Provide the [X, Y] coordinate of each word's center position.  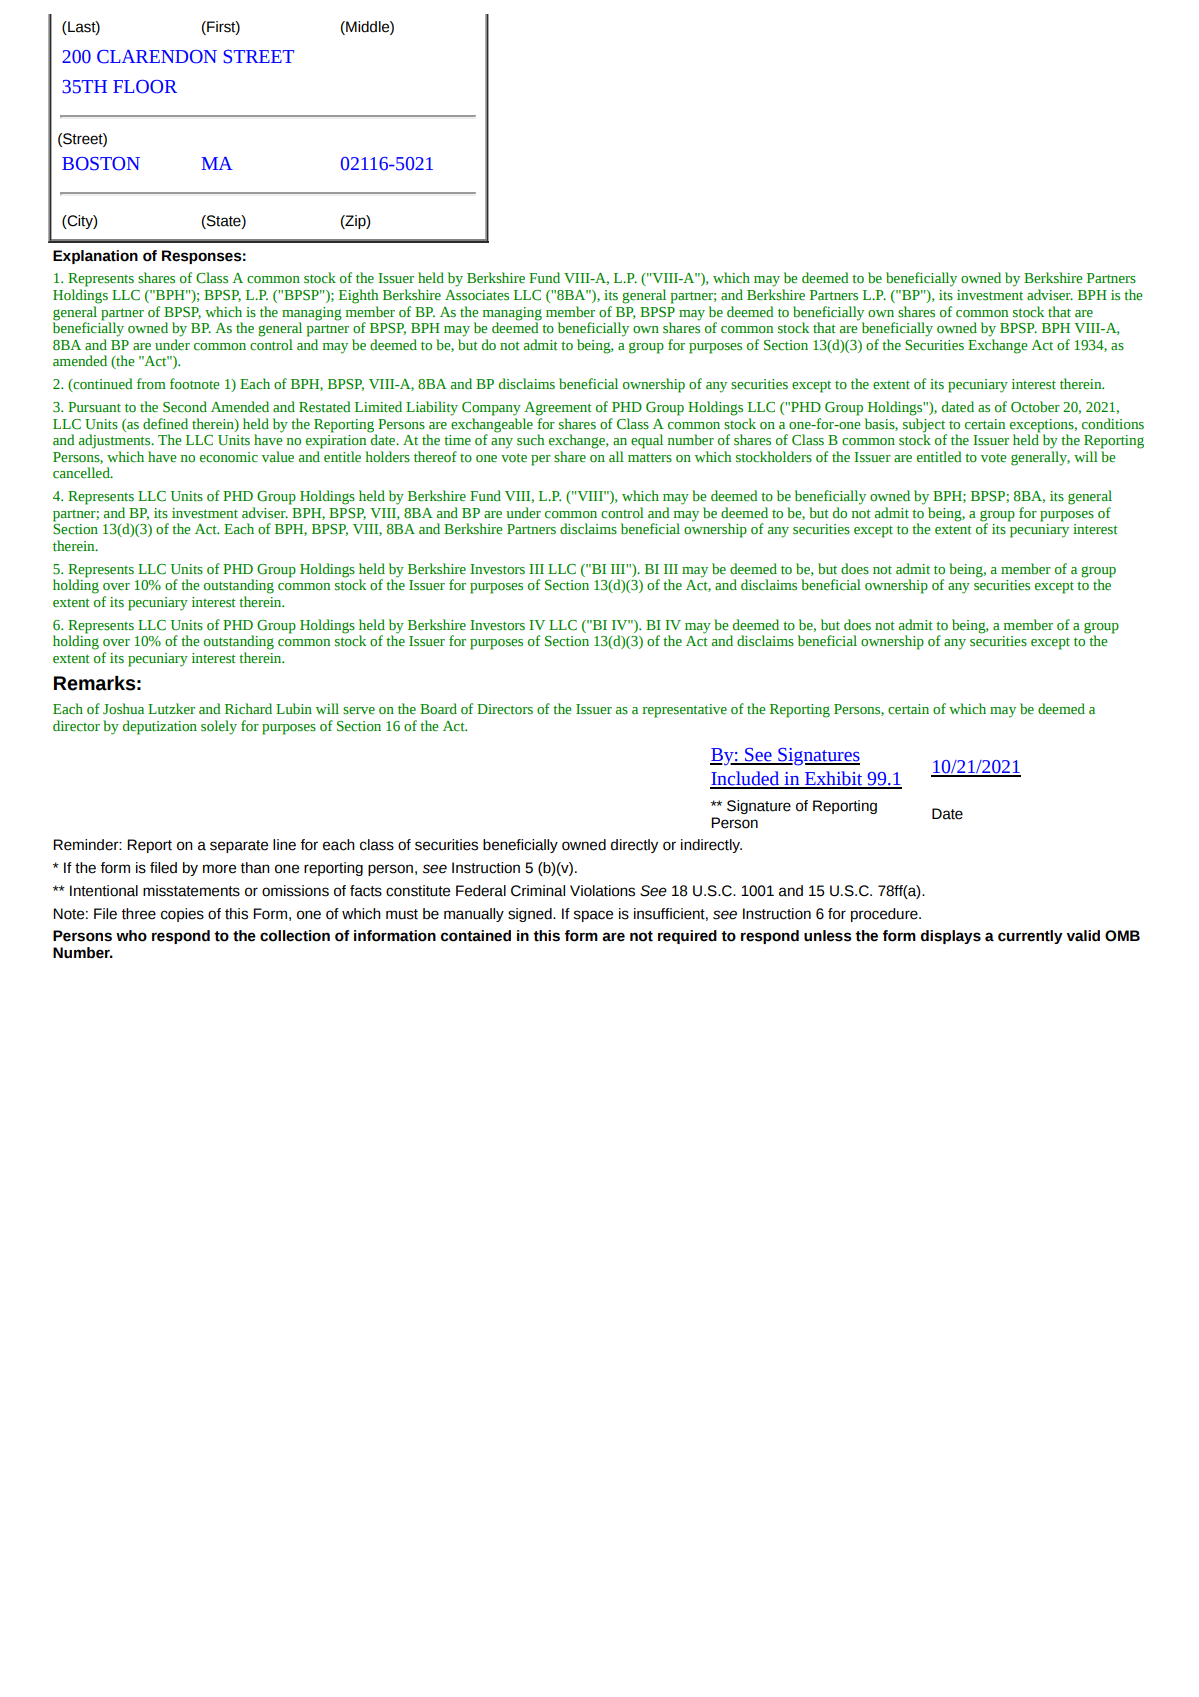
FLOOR [145, 87]
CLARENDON [157, 57]
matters [650, 458]
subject [924, 424]
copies [182, 915]
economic [229, 457]
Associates [477, 295]
